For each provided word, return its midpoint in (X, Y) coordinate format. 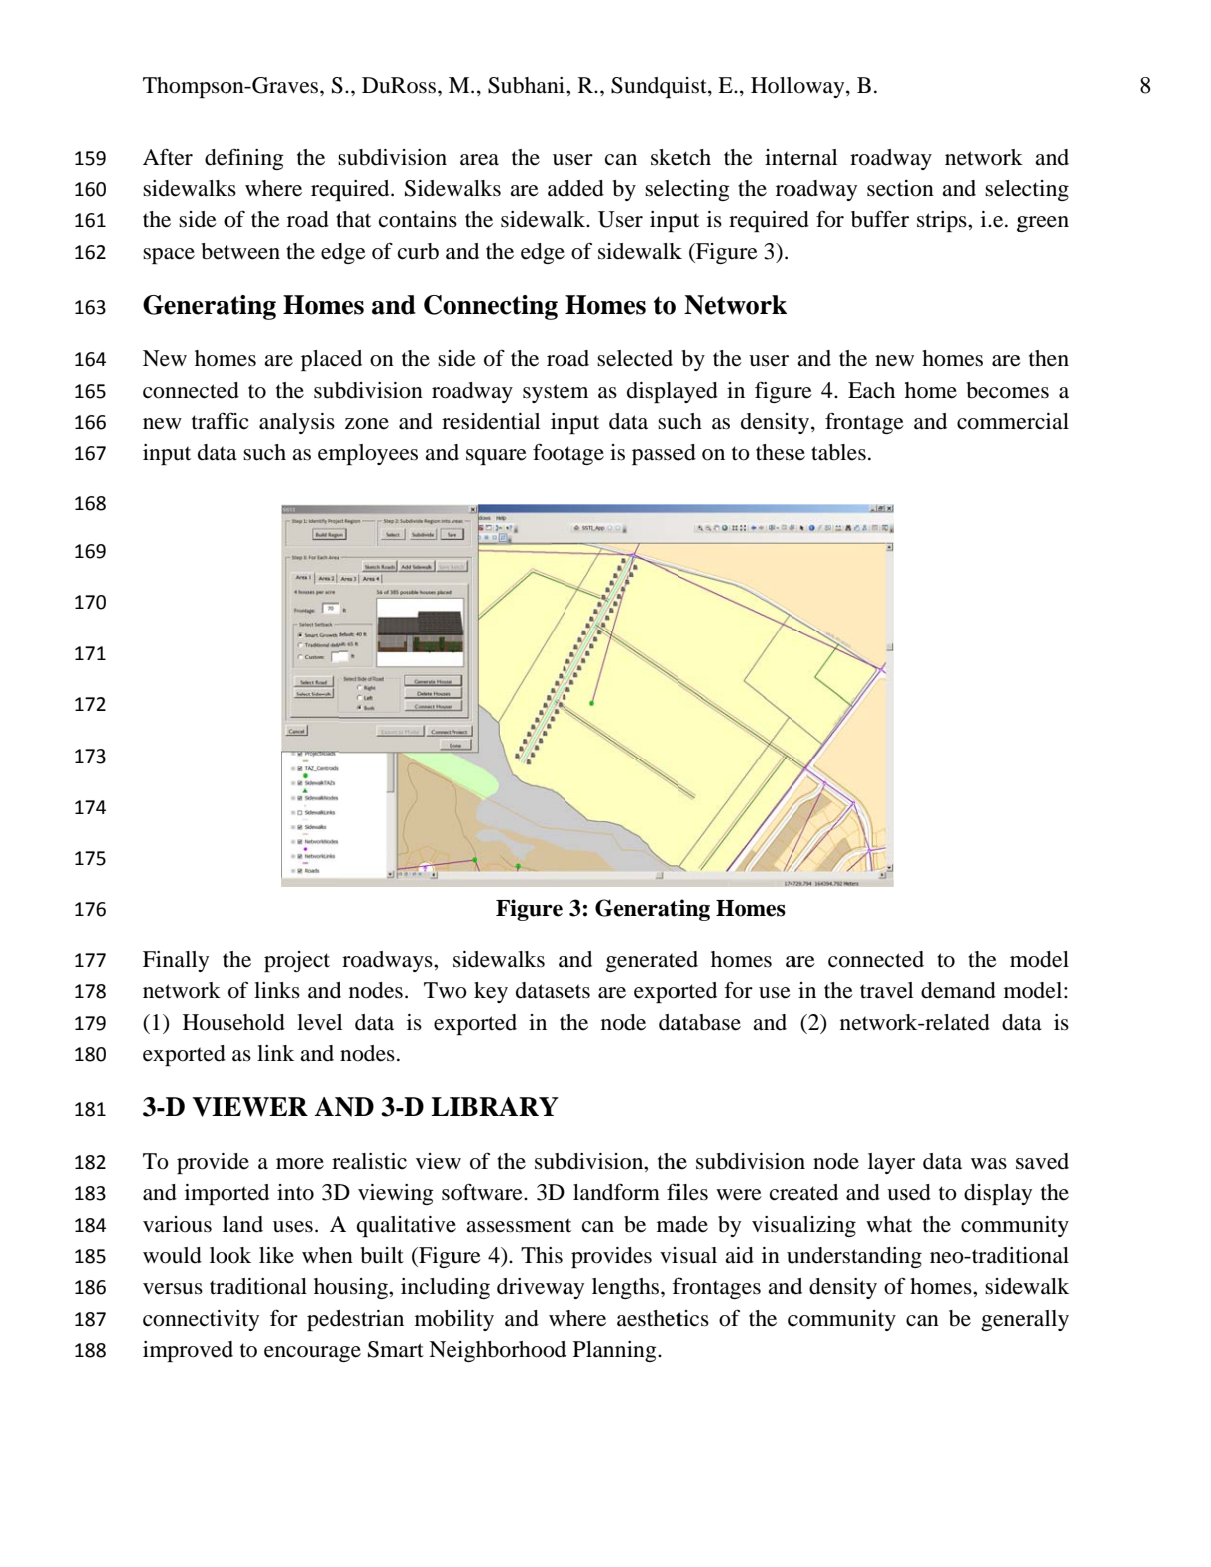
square (496, 457)
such (264, 452)
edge (543, 253)
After (168, 157)
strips (943, 221)
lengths (627, 1288)
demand (958, 990)
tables (838, 452)
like (276, 1255)
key (491, 992)
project (297, 961)
